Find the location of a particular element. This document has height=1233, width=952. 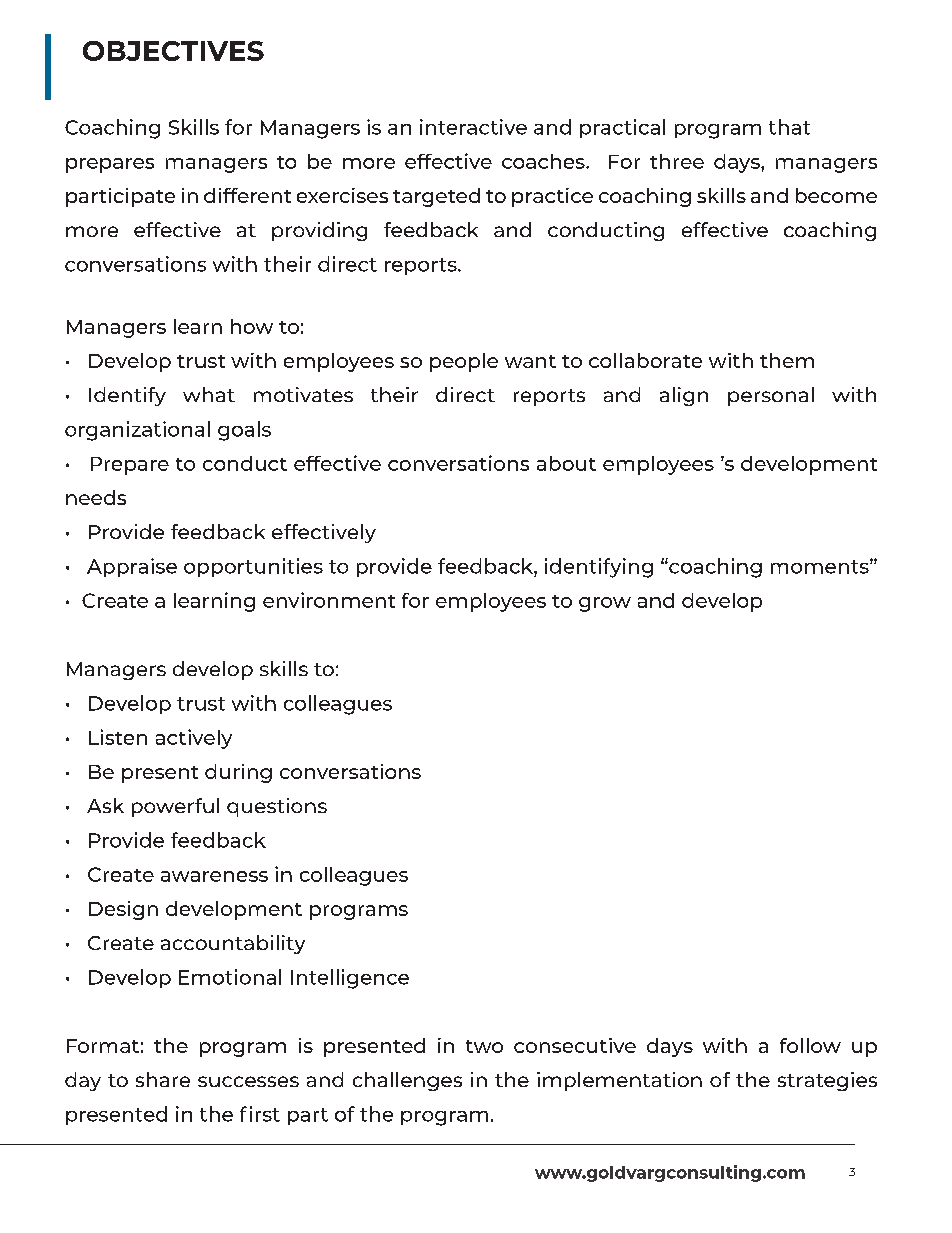

grow is located at coordinates (605, 604).
